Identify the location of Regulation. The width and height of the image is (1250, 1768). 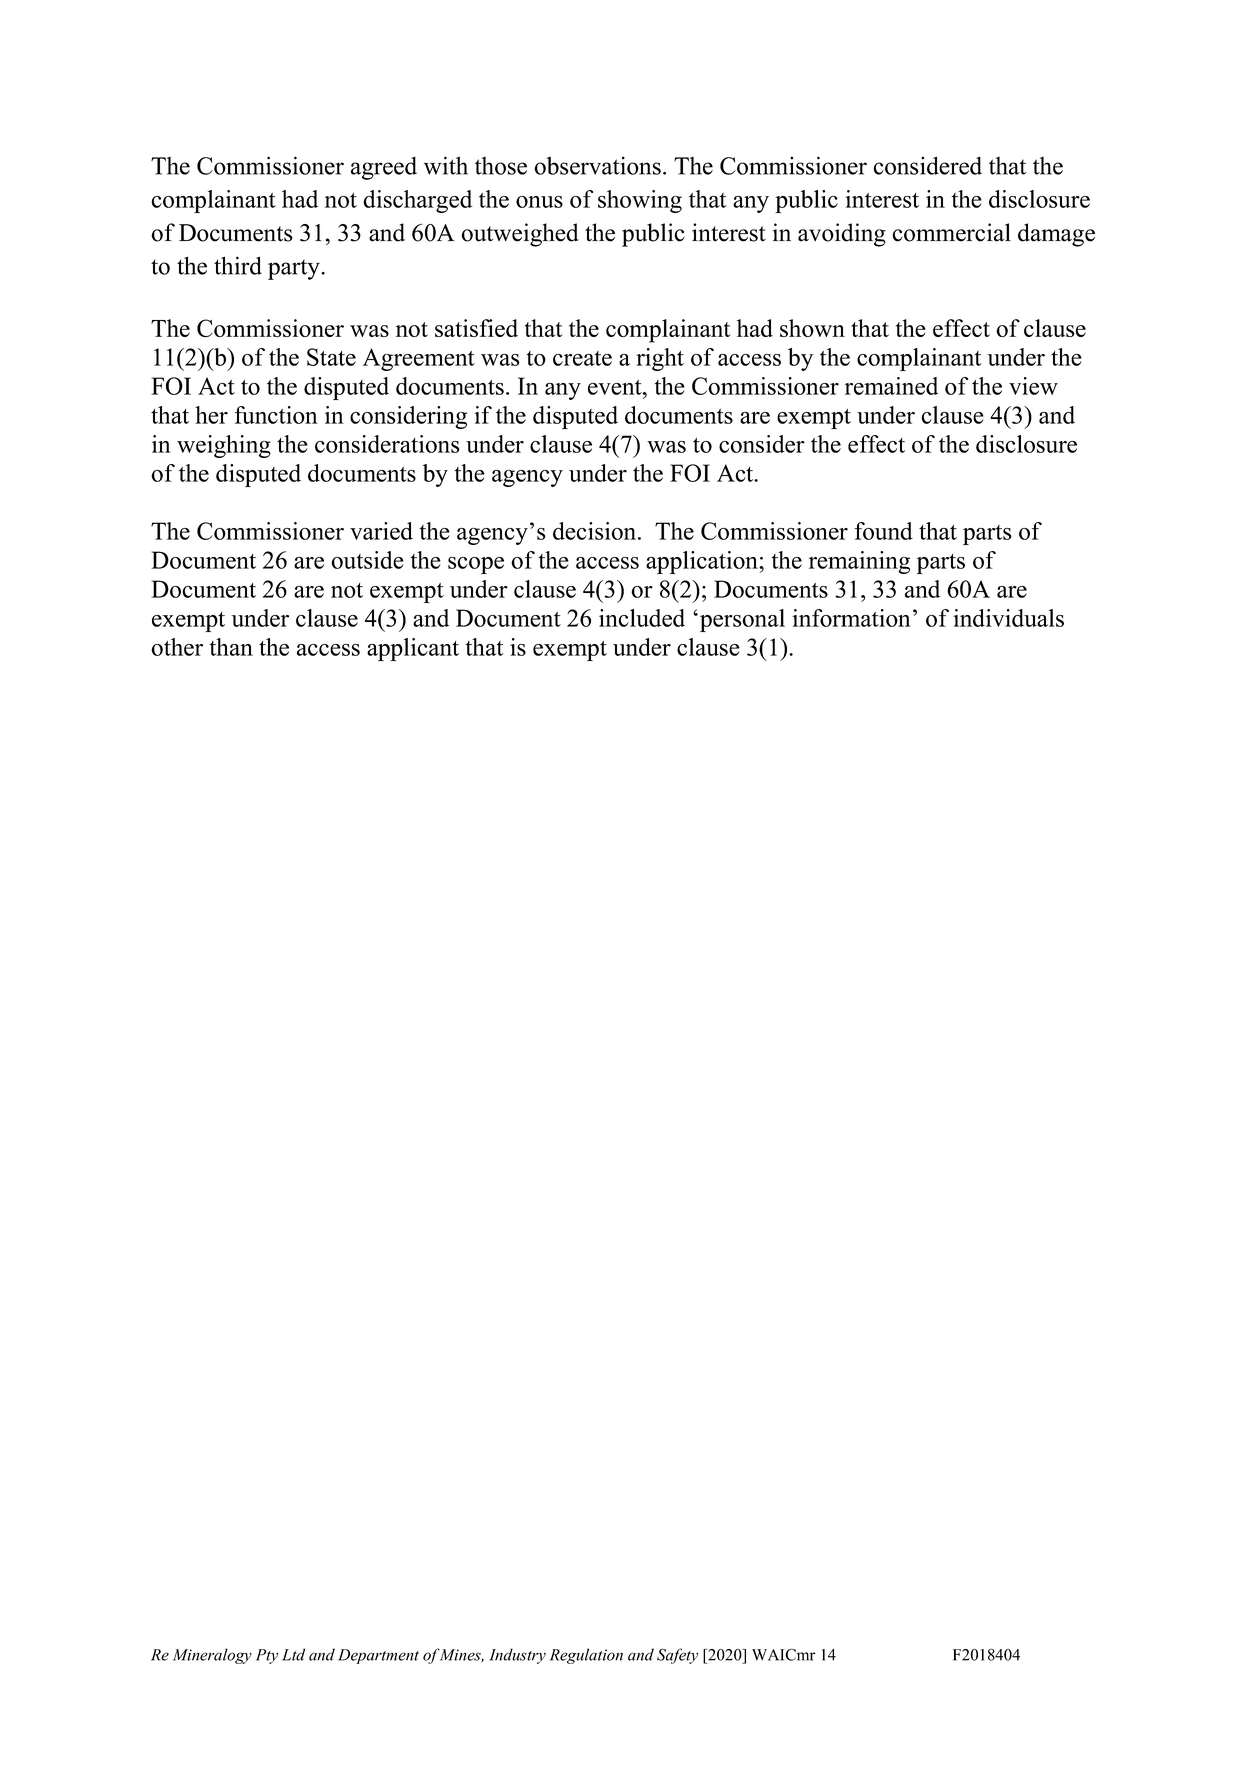
(586, 1656).
